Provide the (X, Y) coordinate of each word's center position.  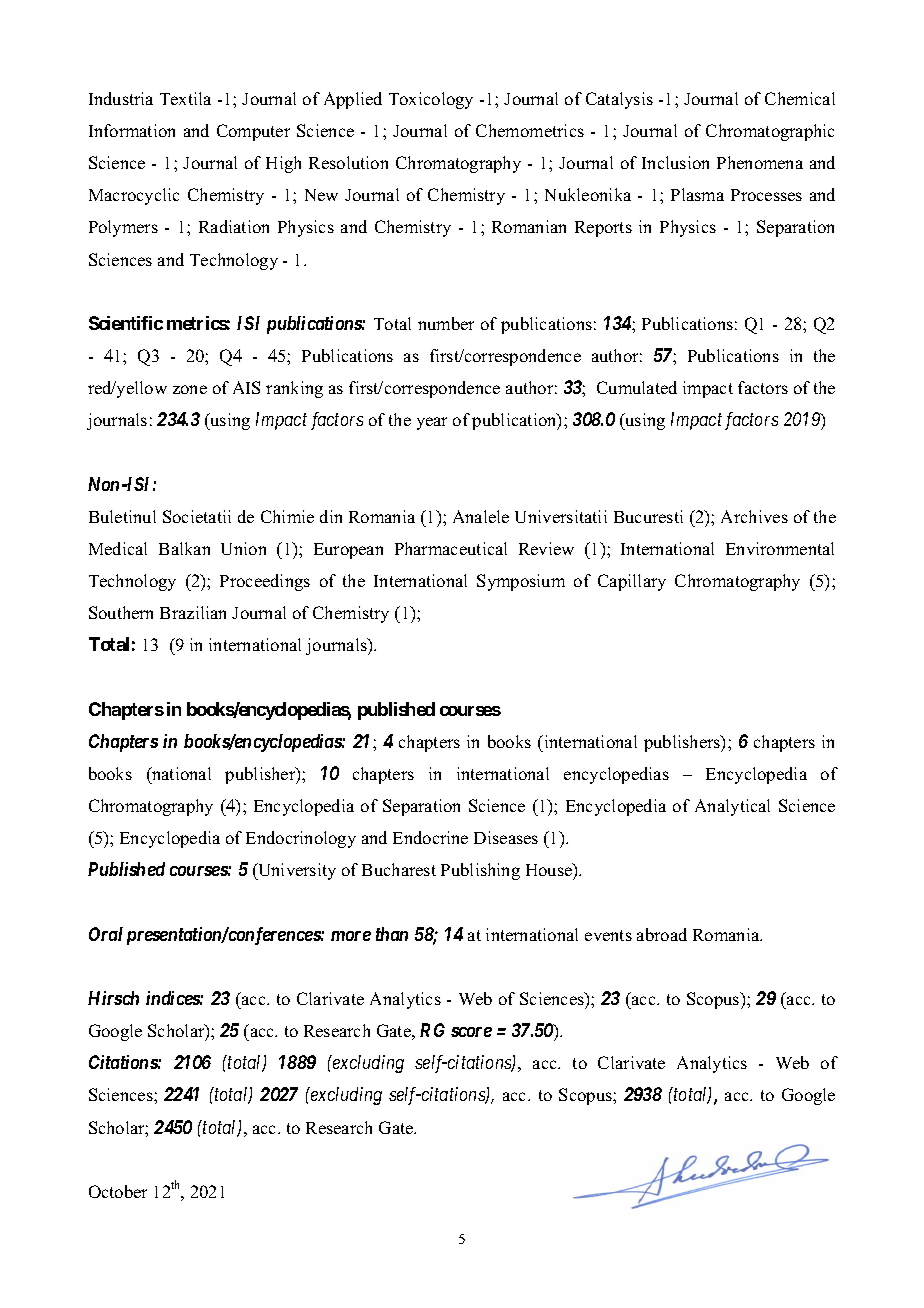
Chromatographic (770, 132)
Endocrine (430, 837)
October (118, 1191)
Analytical (732, 807)
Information (132, 130)
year (432, 423)
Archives (754, 516)
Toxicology (431, 100)
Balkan (184, 548)
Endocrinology (301, 839)
